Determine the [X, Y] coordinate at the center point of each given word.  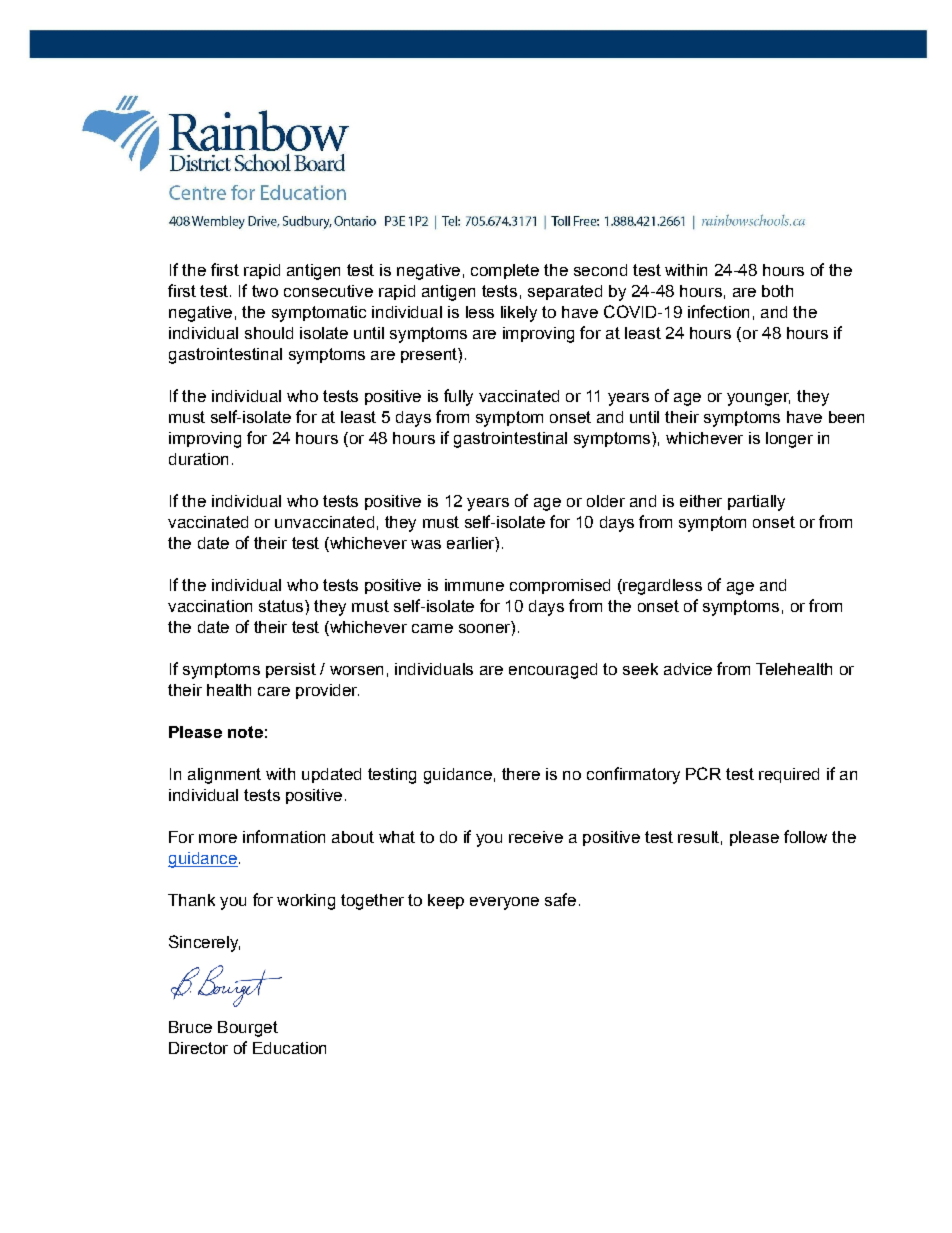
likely [519, 314]
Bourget [248, 1029]
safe [560, 899]
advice [688, 669]
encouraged [553, 671]
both [777, 291]
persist [291, 670]
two [265, 291]
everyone [504, 903]
